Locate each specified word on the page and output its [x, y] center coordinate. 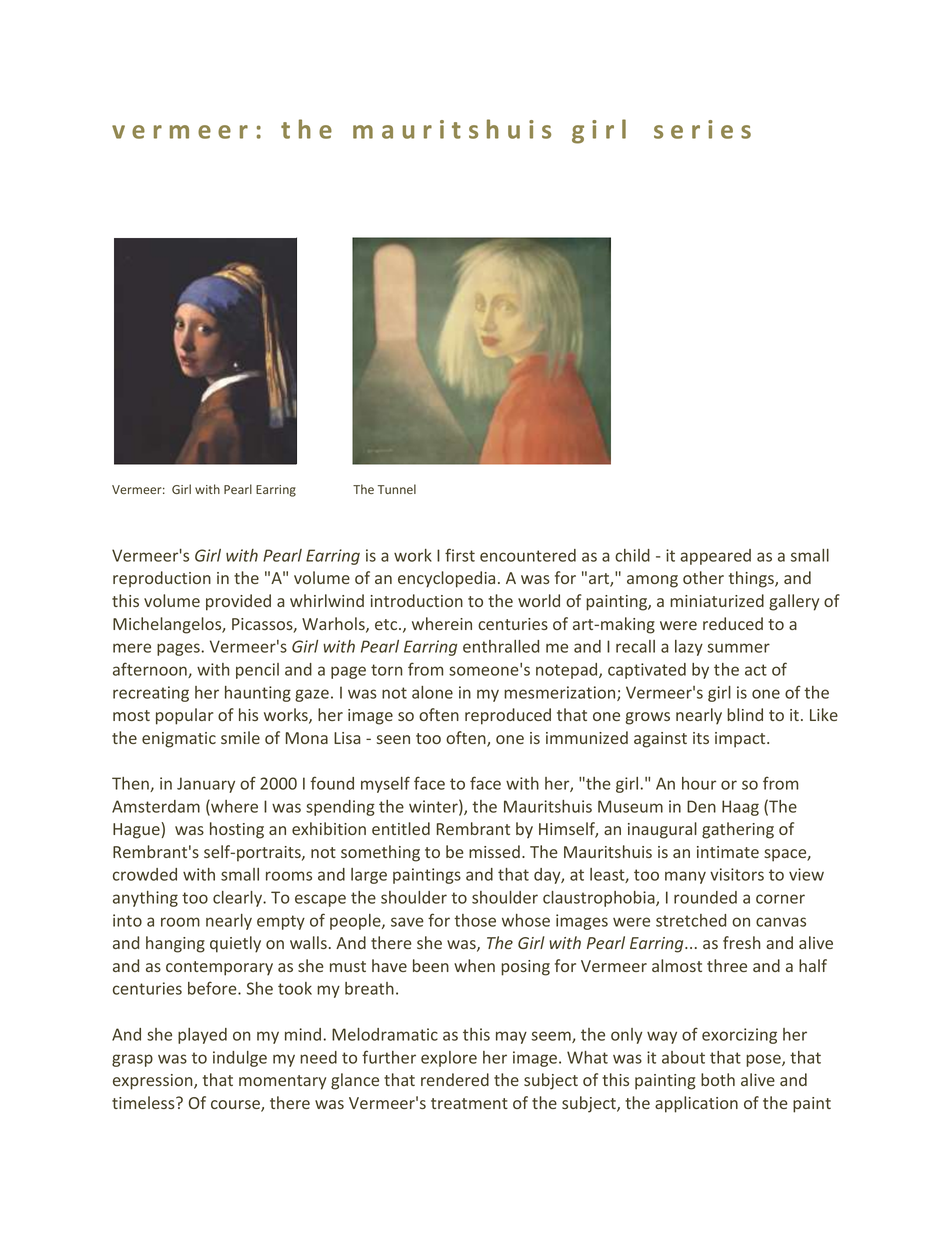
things [752, 579]
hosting [237, 830]
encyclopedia [446, 579]
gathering [738, 830]
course [236, 1106]
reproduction [162, 579]
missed [494, 851]
